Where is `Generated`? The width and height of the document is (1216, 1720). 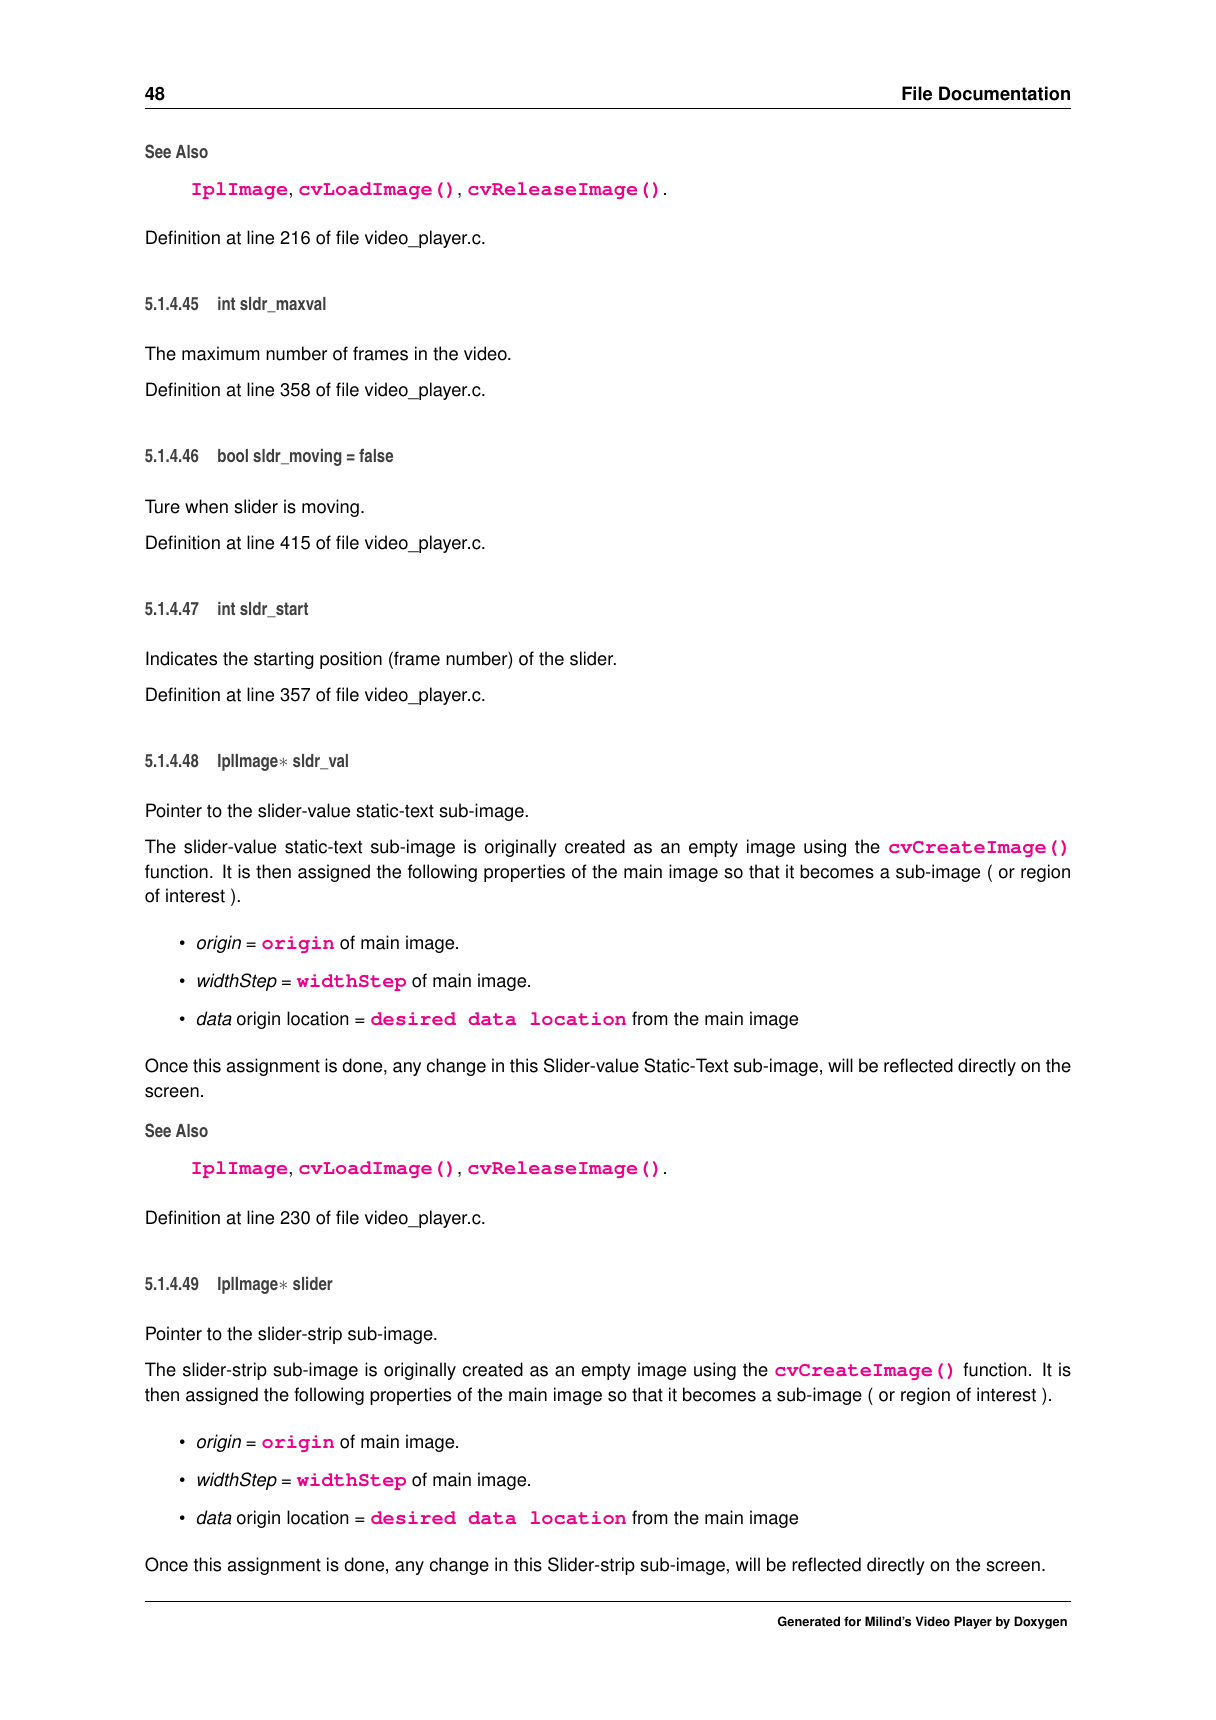
Generated is located at coordinates (809, 1621).
